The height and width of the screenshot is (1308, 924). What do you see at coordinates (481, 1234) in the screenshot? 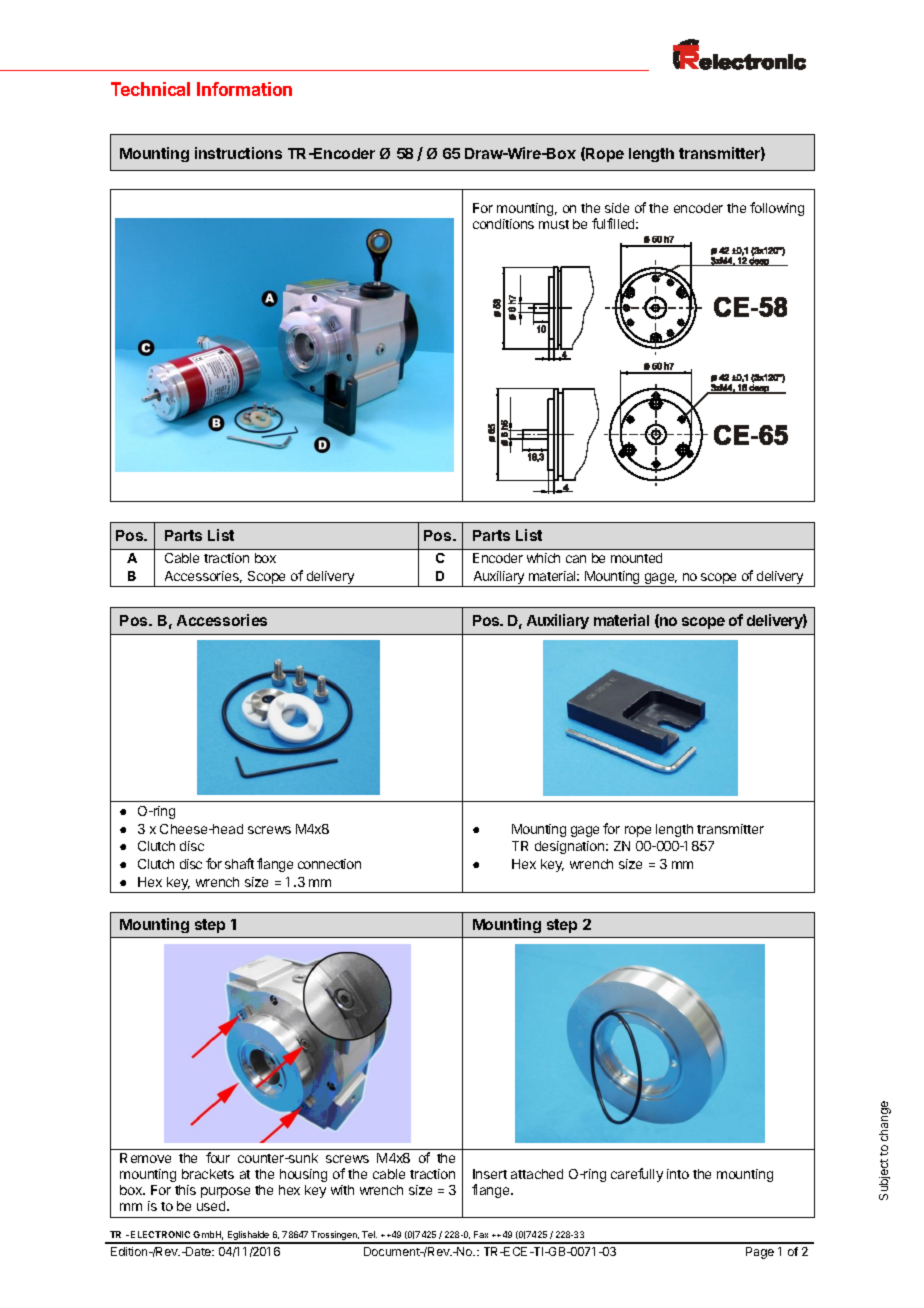
I see `Fax` at bounding box center [481, 1234].
